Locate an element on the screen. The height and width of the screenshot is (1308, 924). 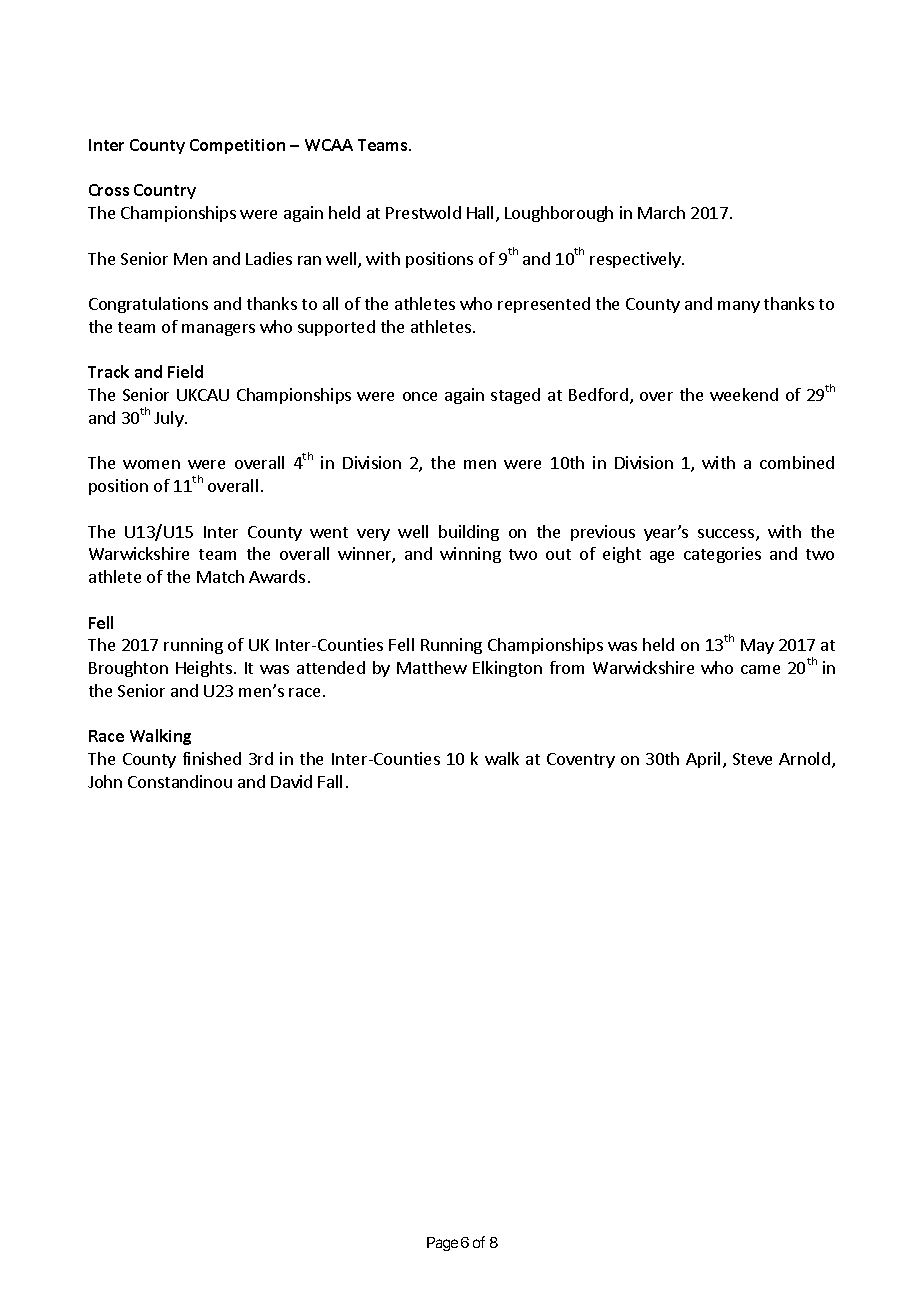
Matthew is located at coordinates (432, 667).
